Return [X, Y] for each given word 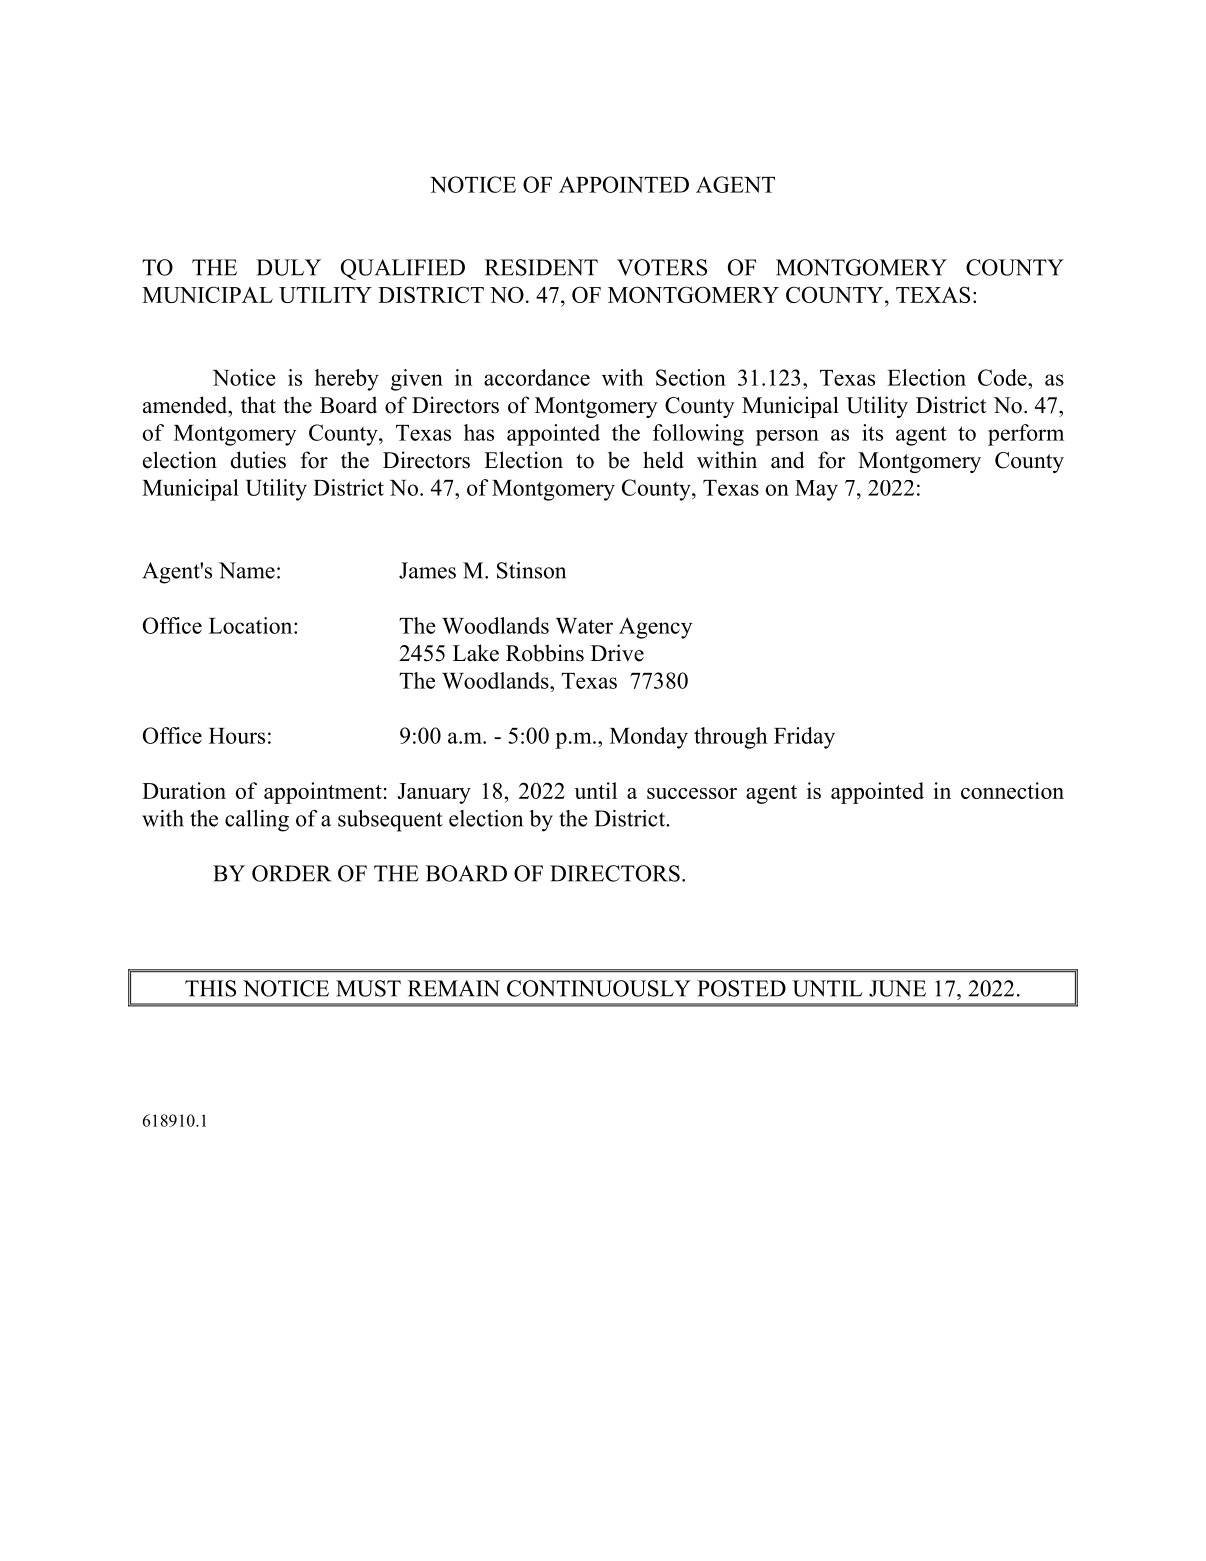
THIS [210, 988]
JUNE [897, 988]
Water [584, 626]
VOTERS [662, 267]
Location [252, 625]
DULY [288, 267]
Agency [655, 628]
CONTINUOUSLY [599, 988]
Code [1003, 377]
